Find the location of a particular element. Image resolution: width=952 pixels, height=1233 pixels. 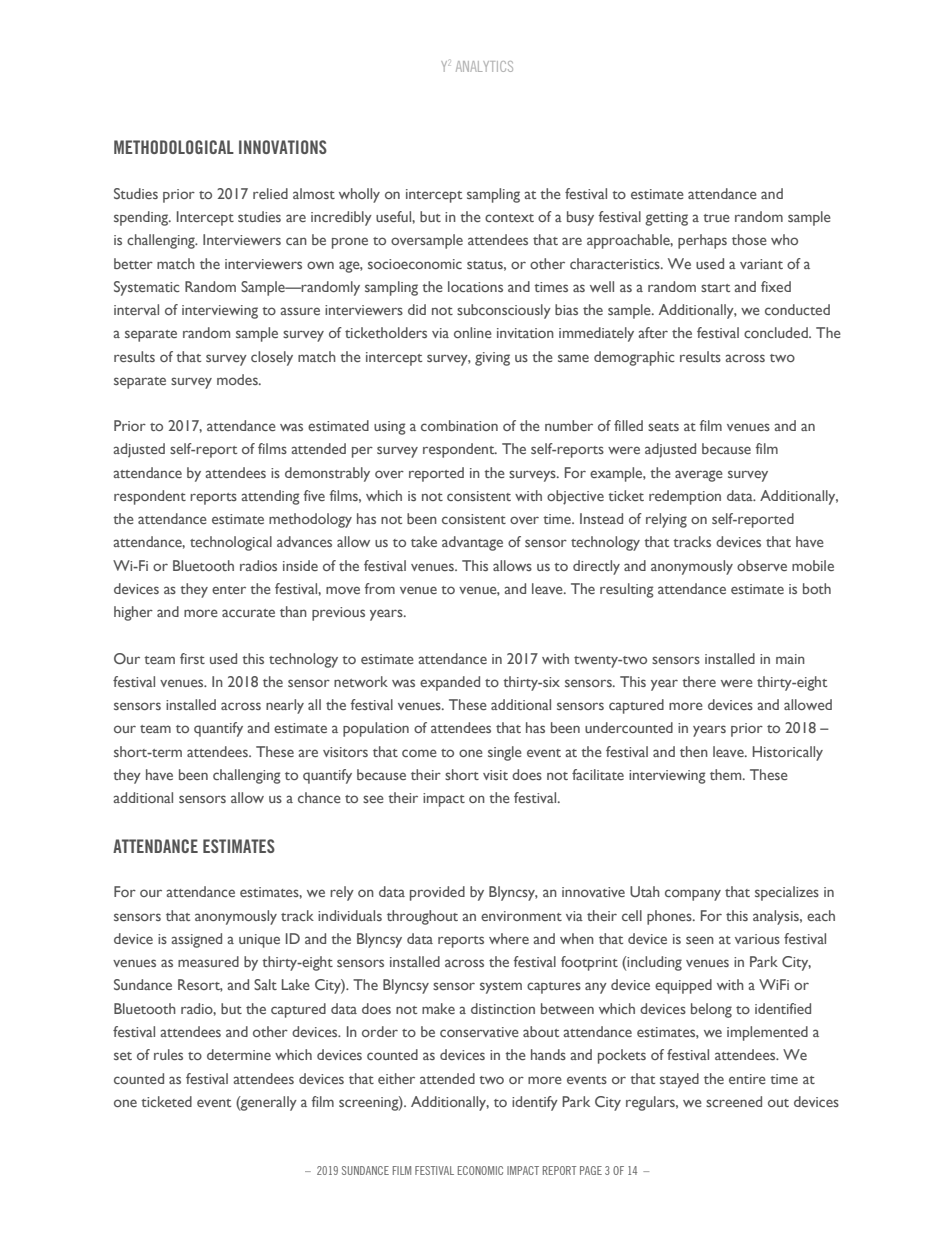

accurate is located at coordinates (248, 613).
